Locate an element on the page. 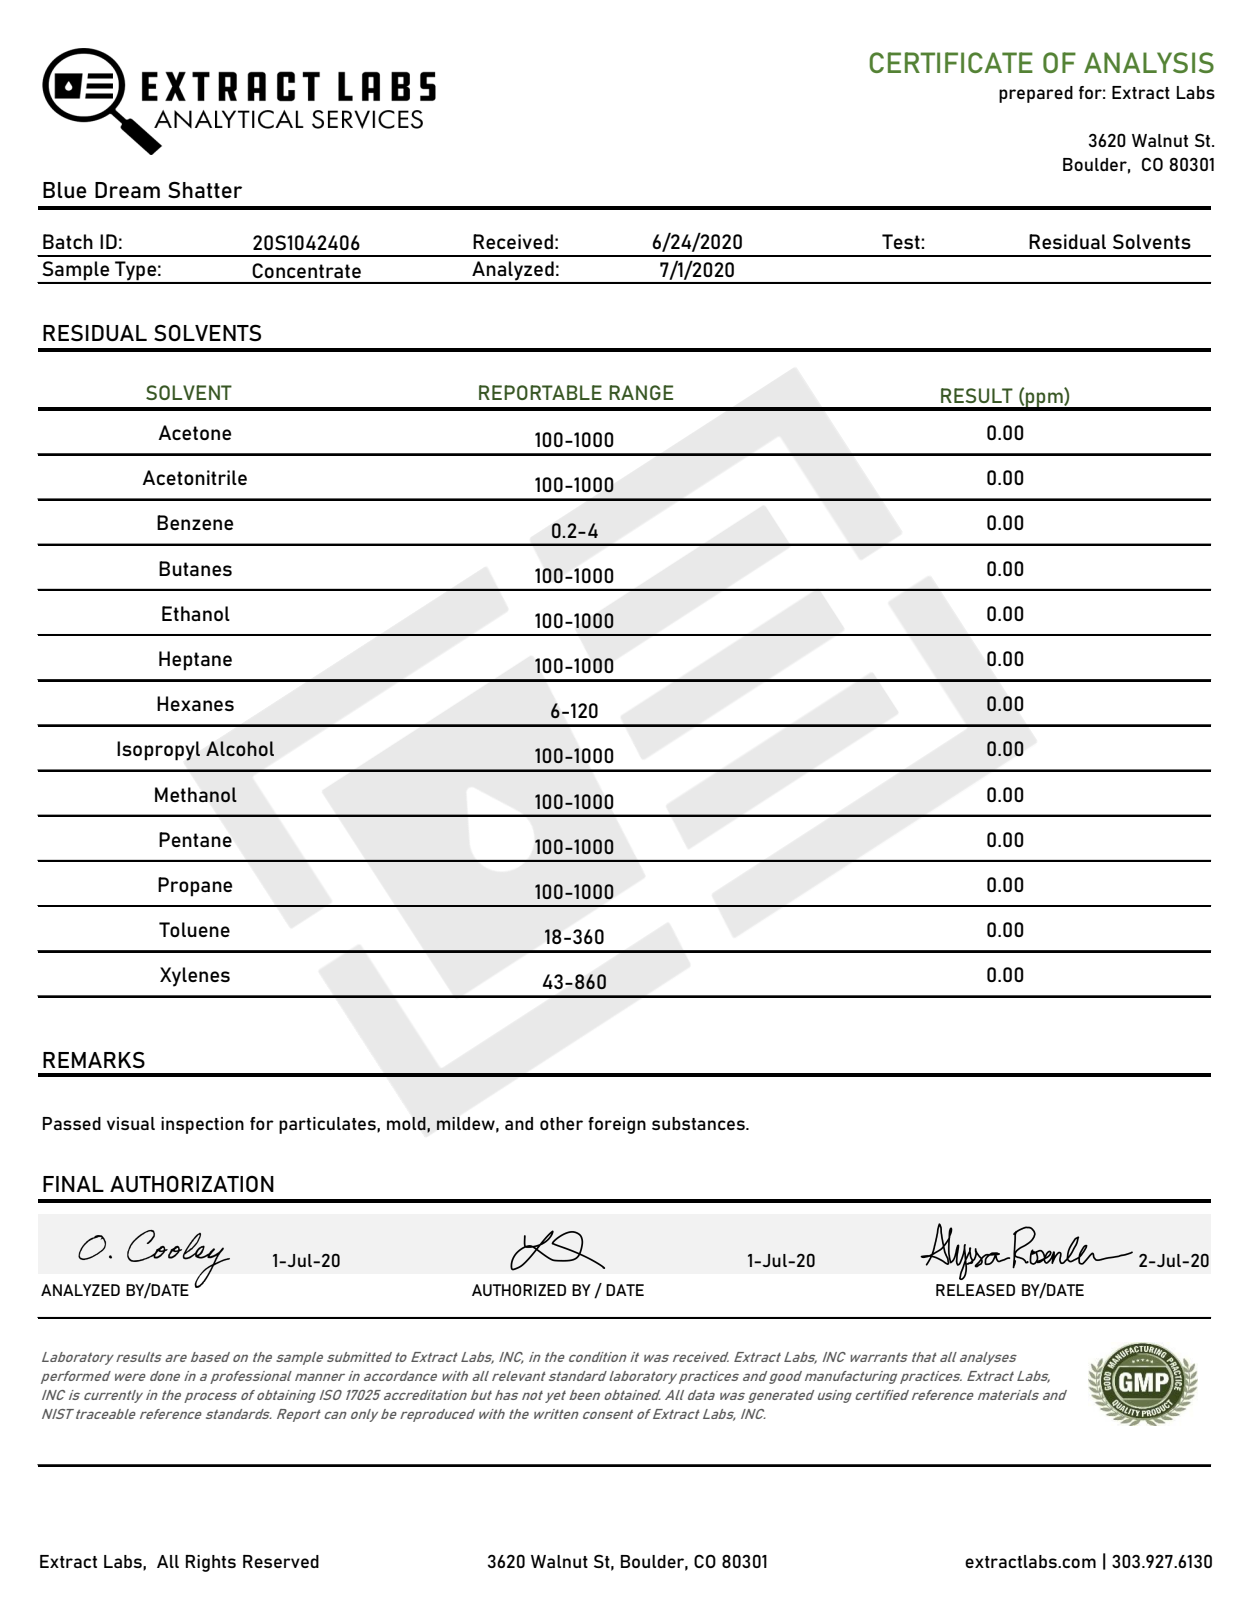  Benzene is located at coordinates (195, 522).
